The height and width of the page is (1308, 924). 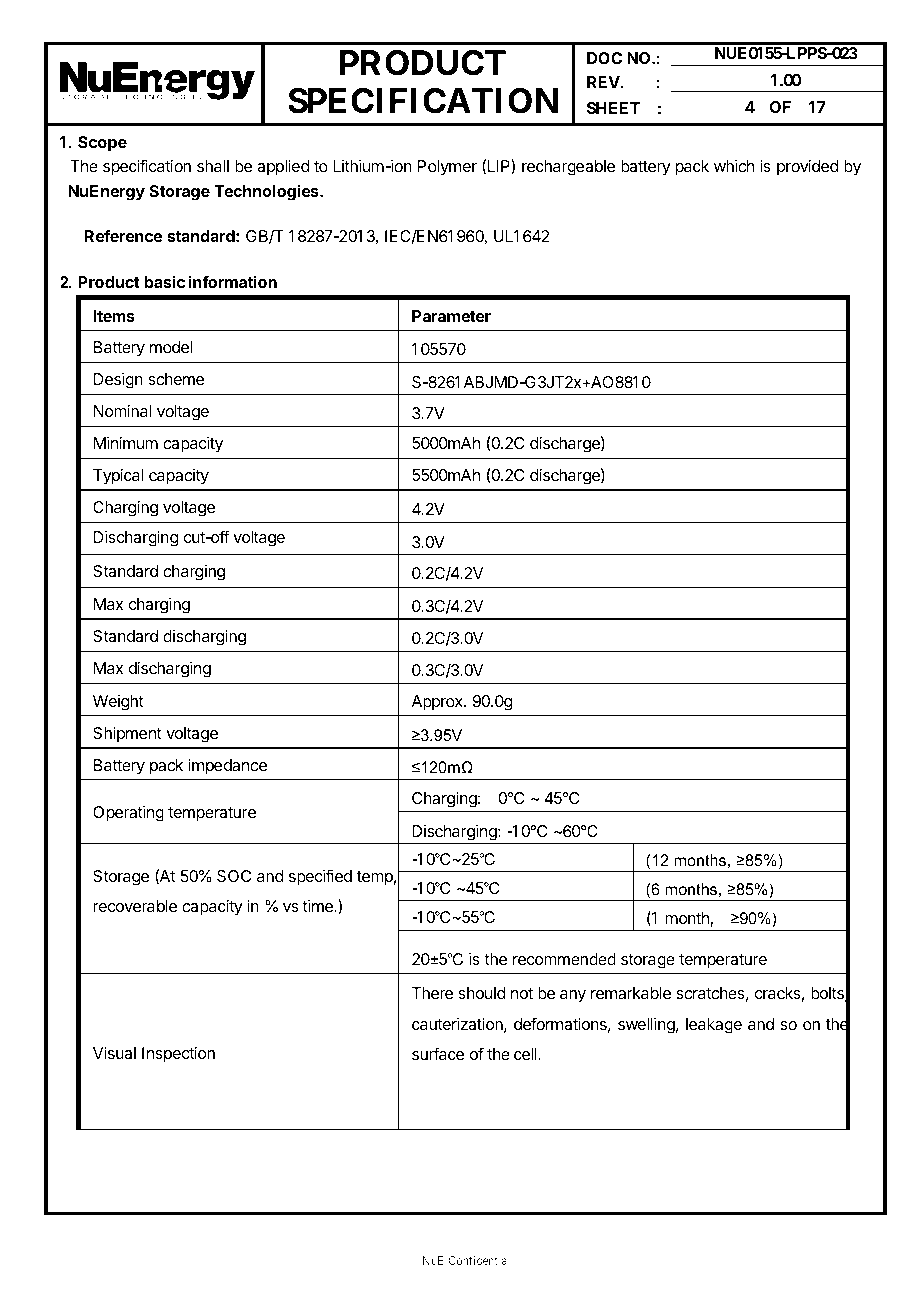 I want to click on Inspection, so click(x=178, y=1055).
